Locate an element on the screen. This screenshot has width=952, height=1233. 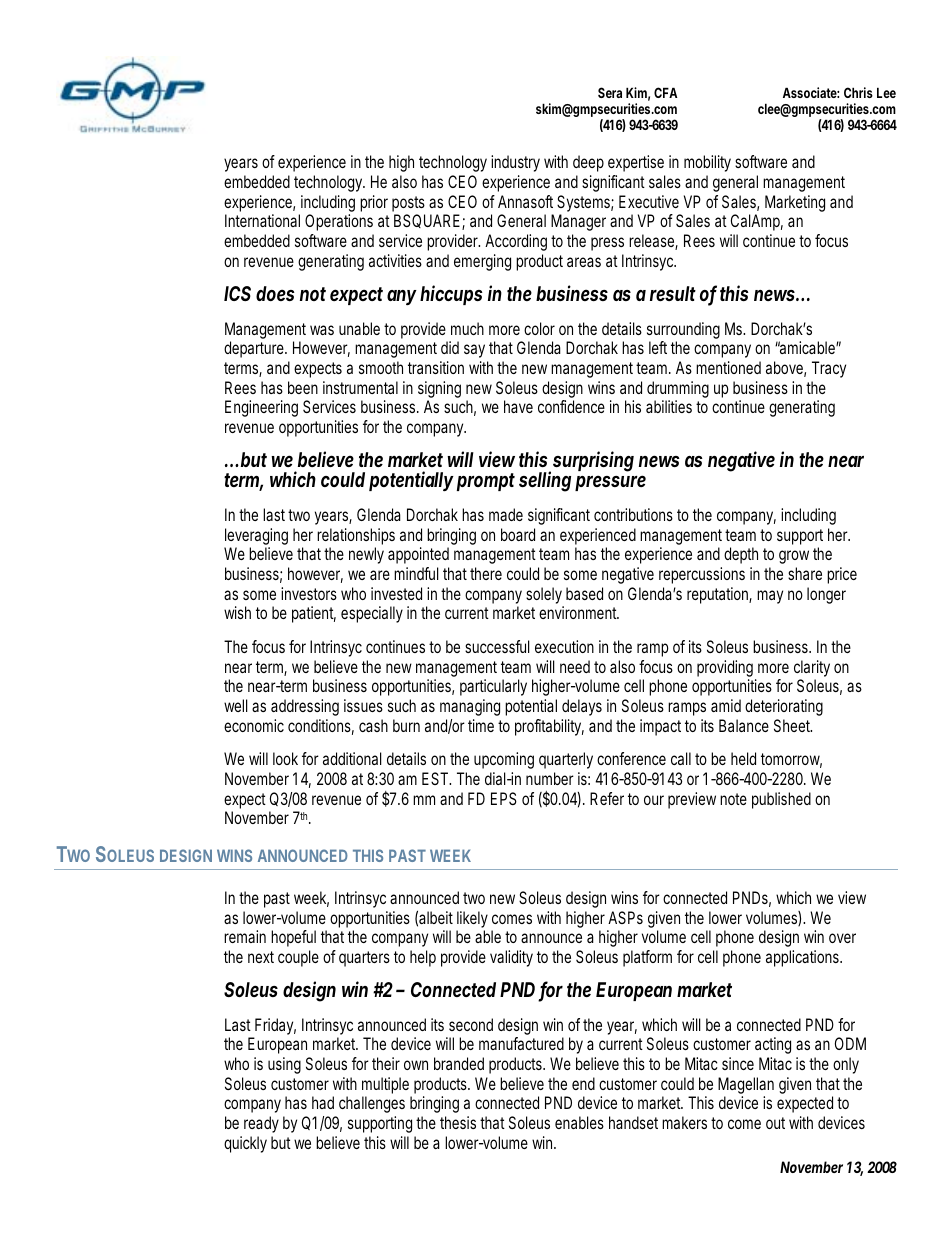
board is located at coordinates (518, 534).
